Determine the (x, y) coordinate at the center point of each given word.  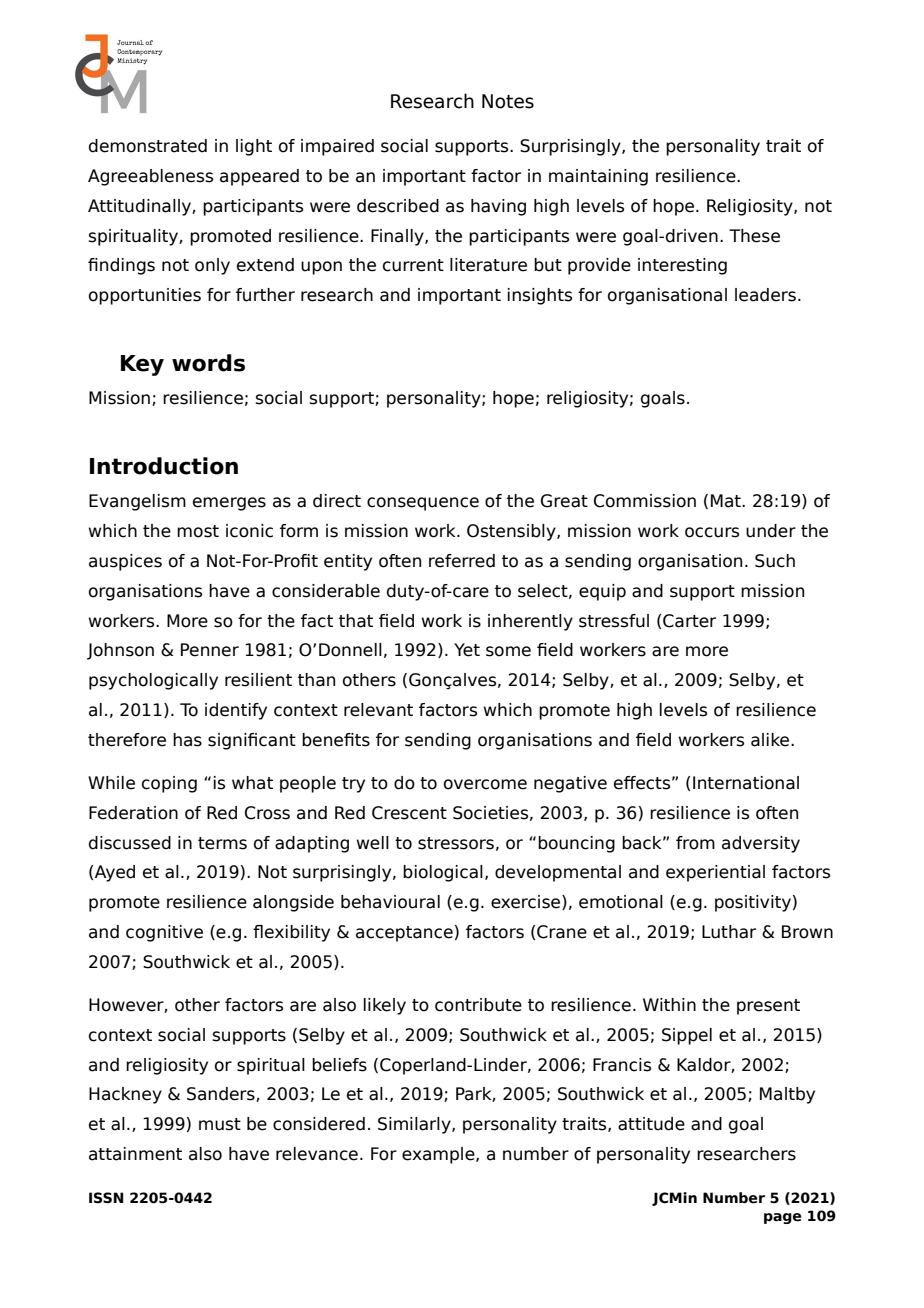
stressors (456, 843)
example (439, 1155)
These (754, 236)
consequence (423, 504)
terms (222, 843)
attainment (135, 1154)
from (695, 843)
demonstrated (148, 146)
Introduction (164, 466)
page (783, 1218)
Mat (727, 501)
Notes (508, 101)
